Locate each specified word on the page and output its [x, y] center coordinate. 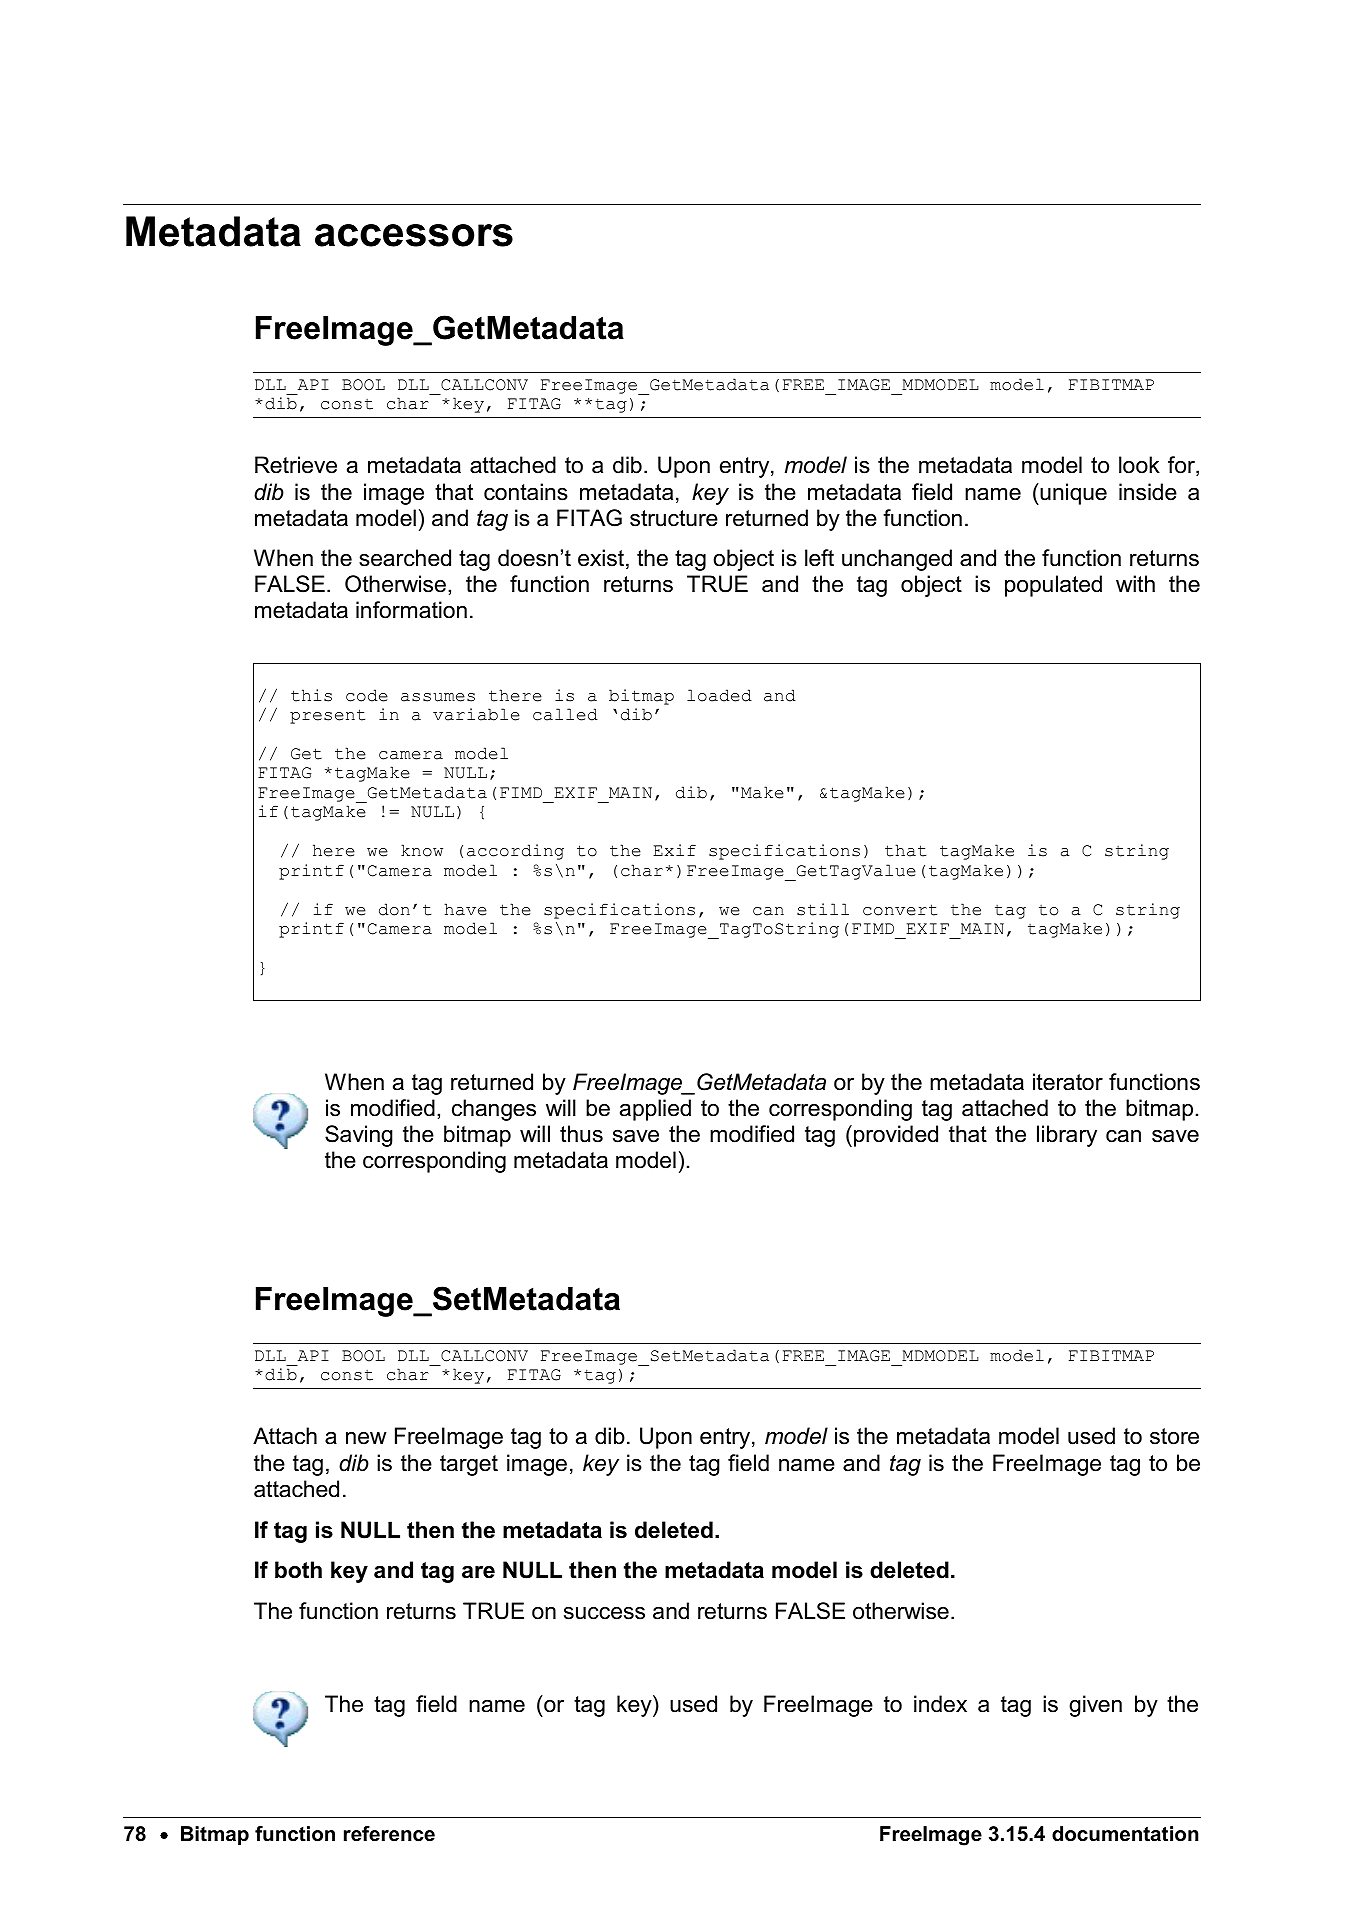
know [422, 850]
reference [389, 1834]
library [1067, 1136]
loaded [719, 695]
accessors [414, 235]
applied [655, 1110]
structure [674, 518]
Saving [359, 1136]
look [1139, 465]
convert [900, 910]
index [940, 1704]
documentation [1125, 1834]
